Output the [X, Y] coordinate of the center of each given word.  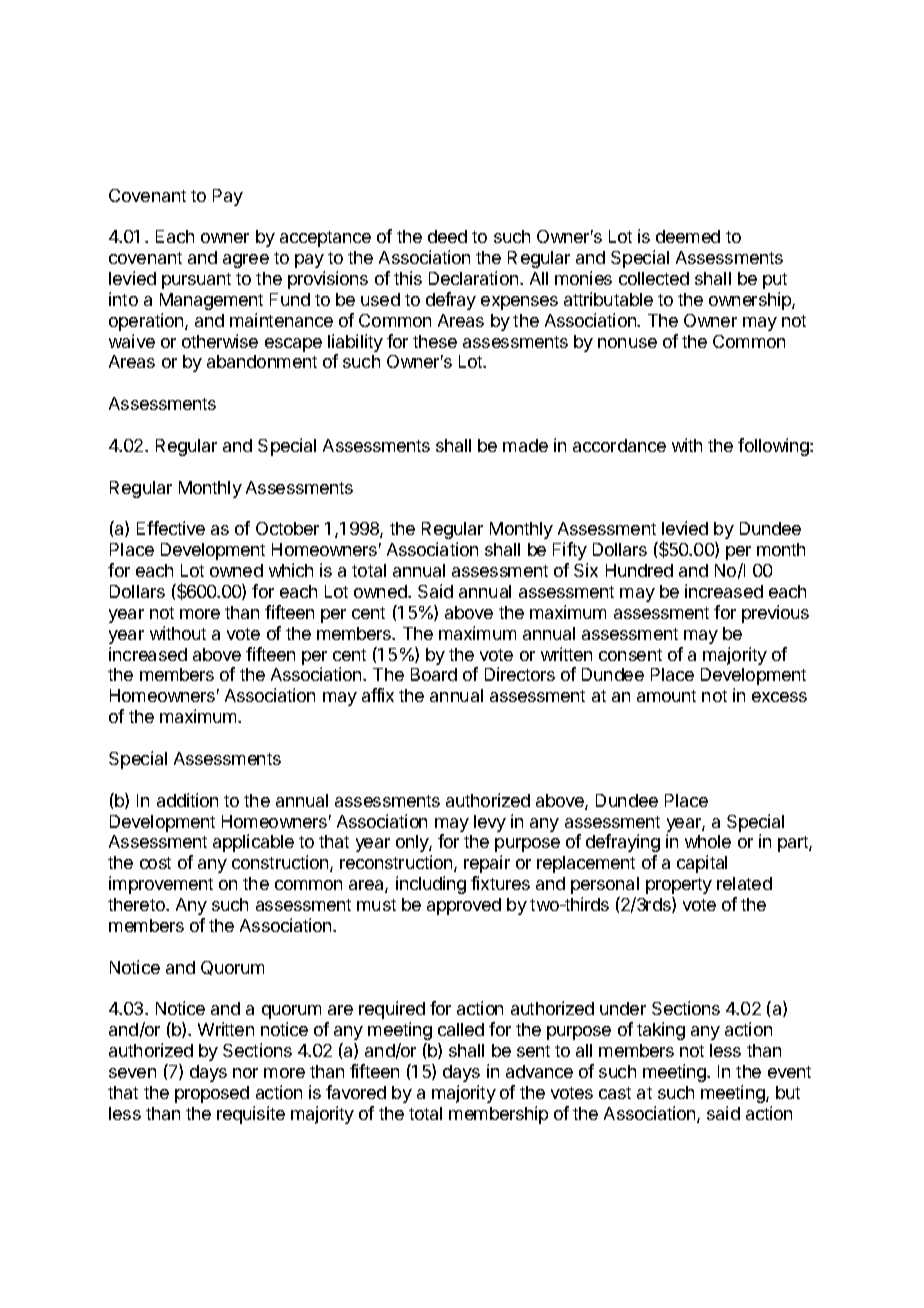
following [774, 447]
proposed [212, 1094]
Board [434, 674]
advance [539, 1071]
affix [378, 695]
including [431, 885]
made [525, 445]
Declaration [473, 278]
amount [666, 696]
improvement [161, 885]
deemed [688, 236]
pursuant [196, 281]
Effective [171, 528]
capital [702, 864]
